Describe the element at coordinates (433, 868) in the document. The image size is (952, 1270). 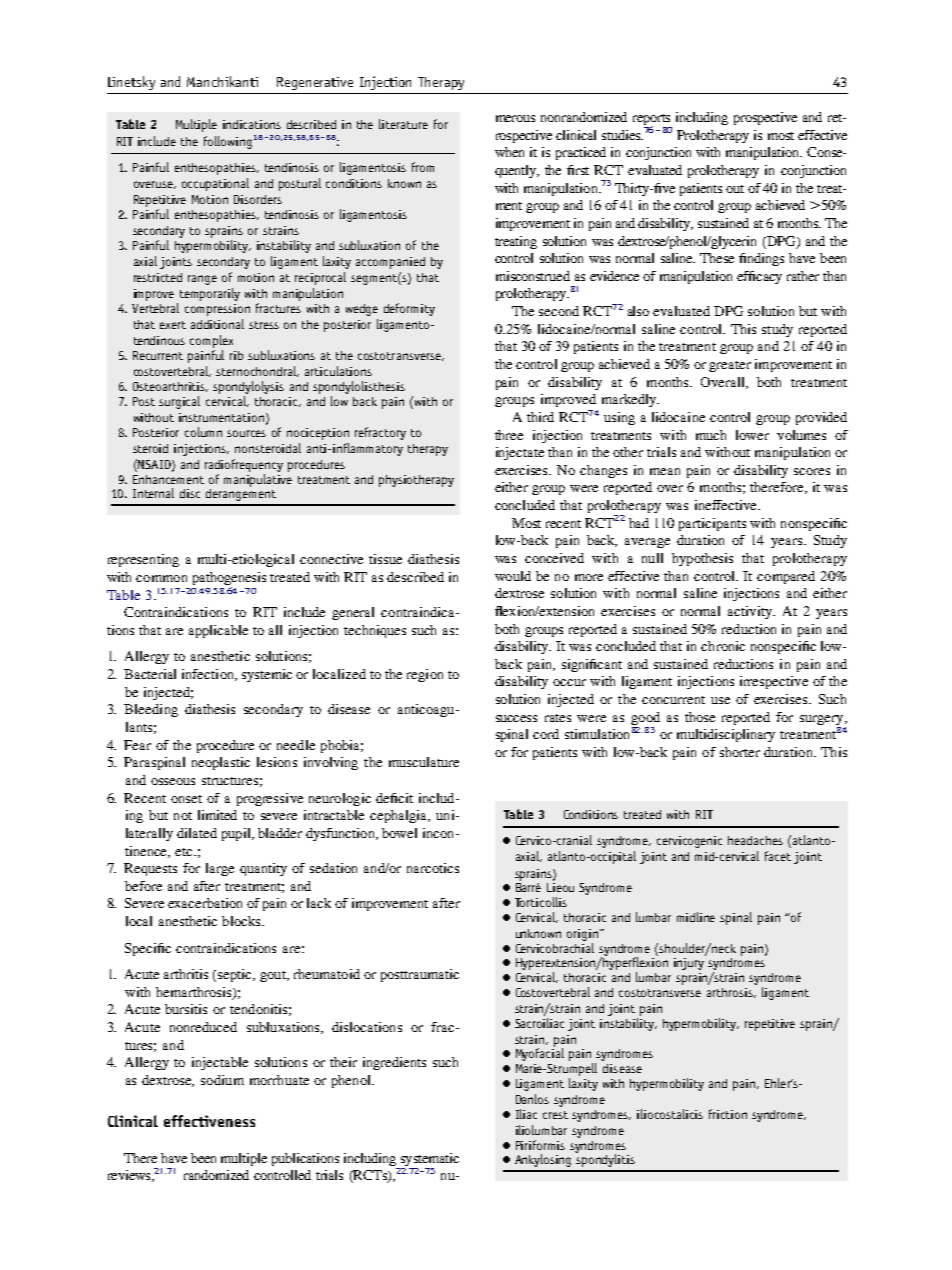
I see `narcotics` at that location.
